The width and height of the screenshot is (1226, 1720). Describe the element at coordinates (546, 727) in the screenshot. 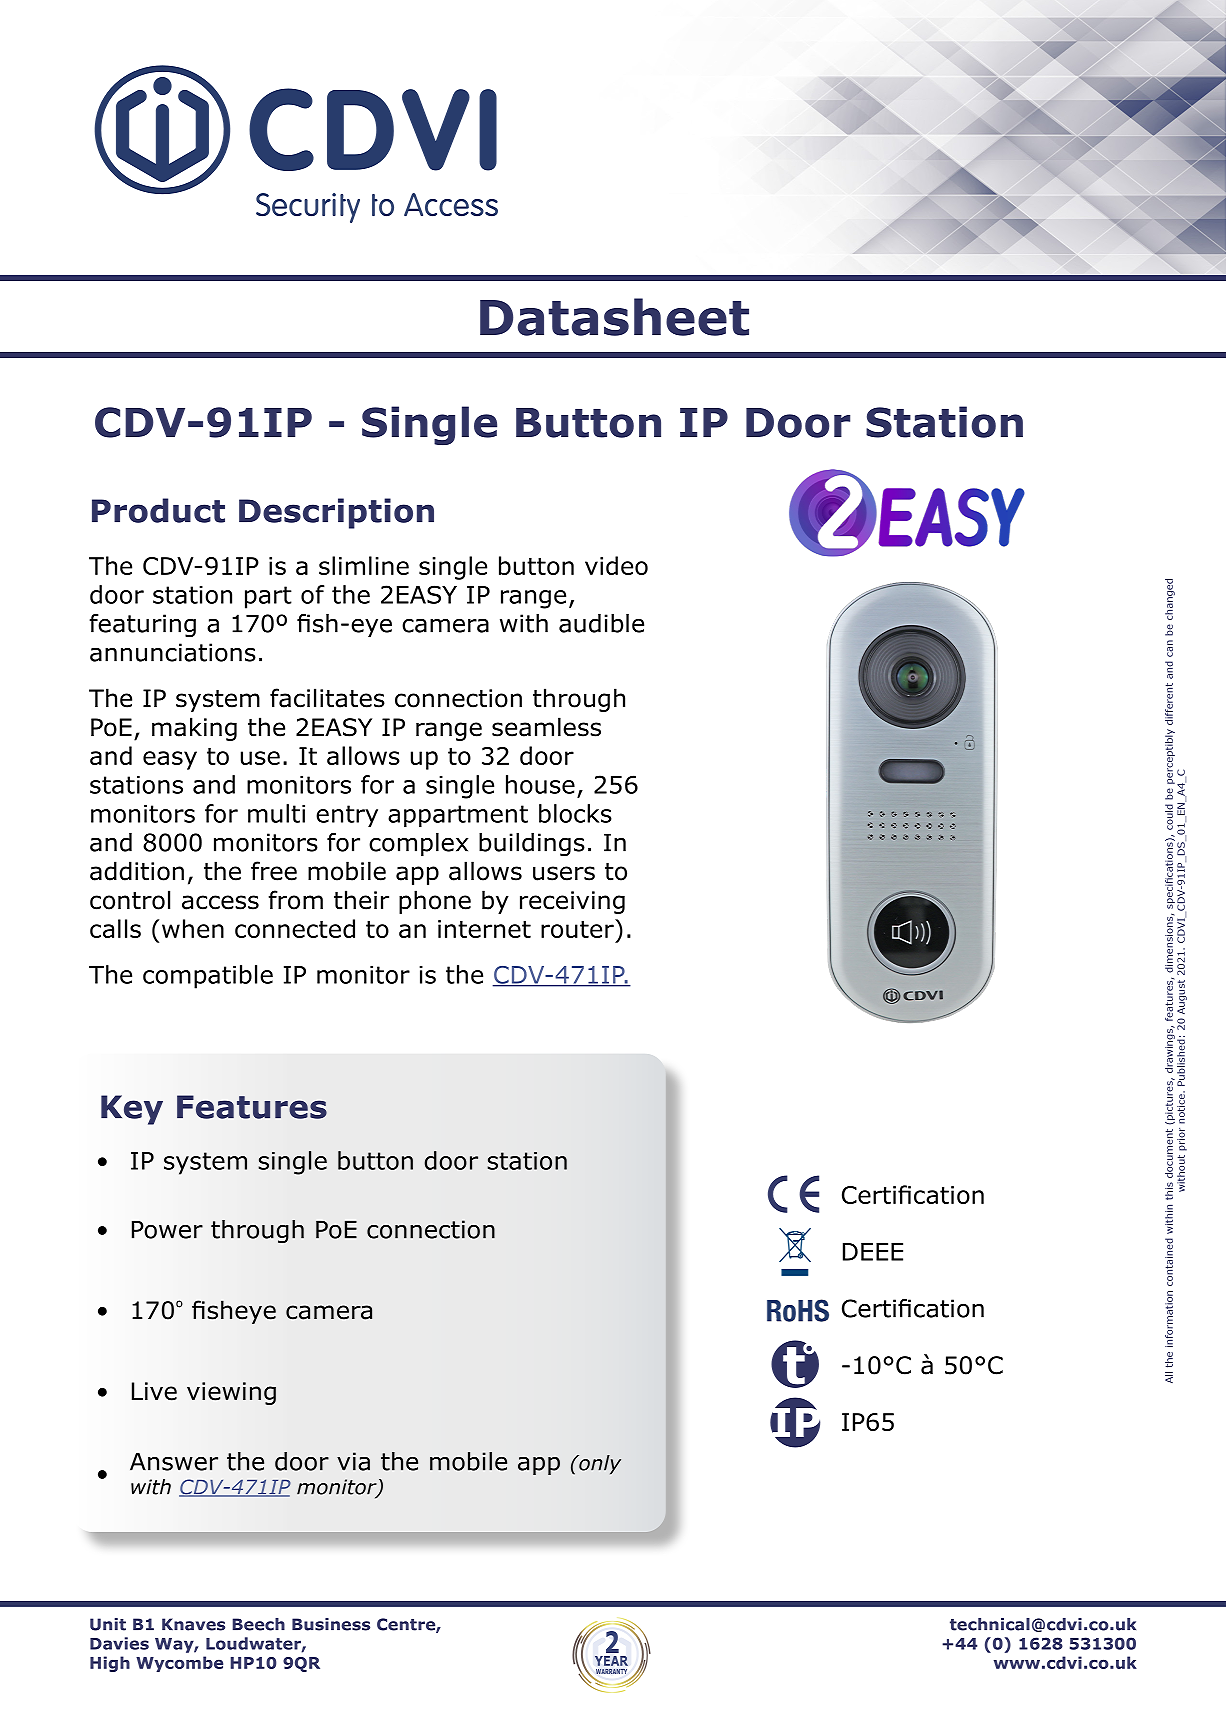

I see `seamless` at that location.
